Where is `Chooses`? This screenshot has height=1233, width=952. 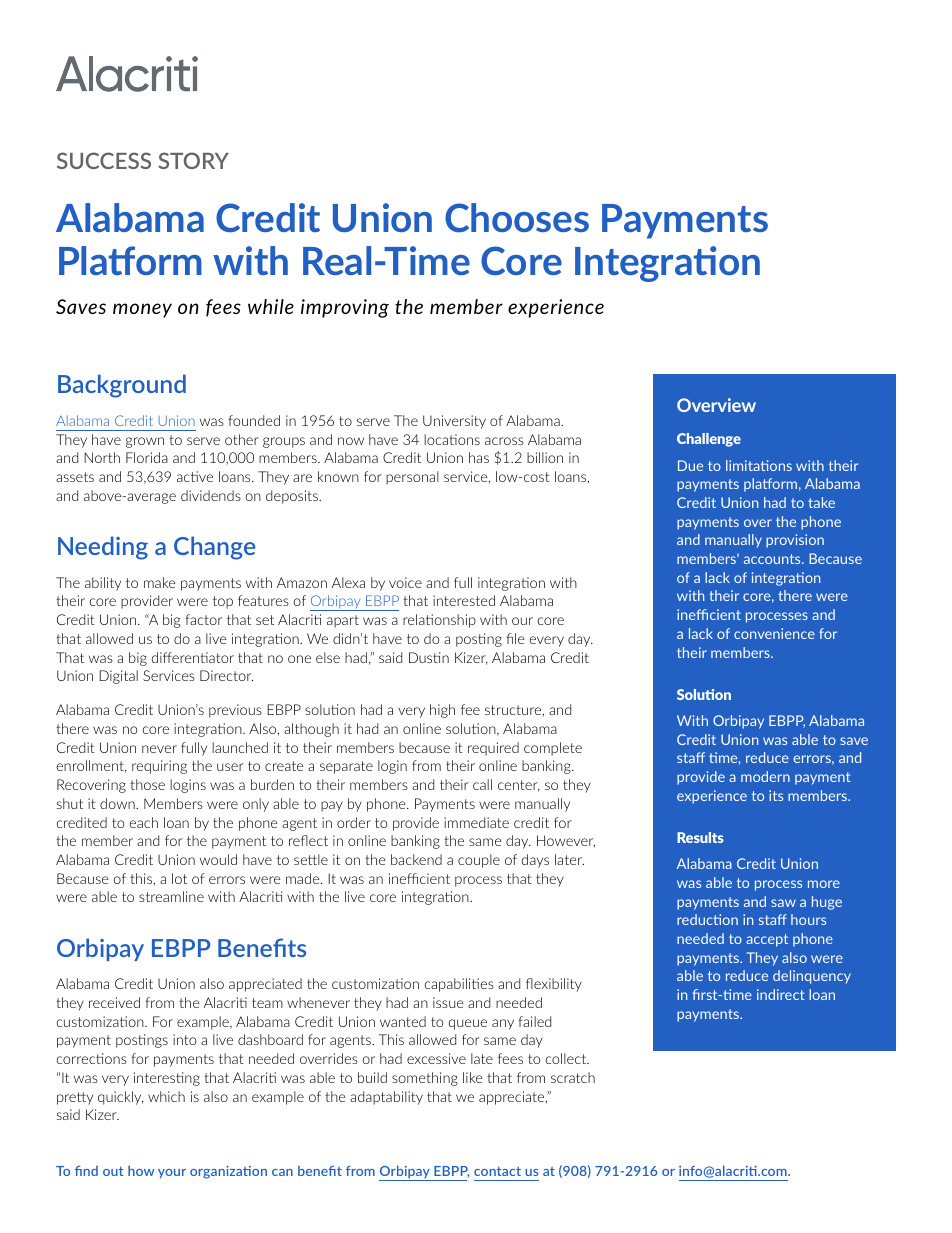 Chooses is located at coordinates (517, 217).
